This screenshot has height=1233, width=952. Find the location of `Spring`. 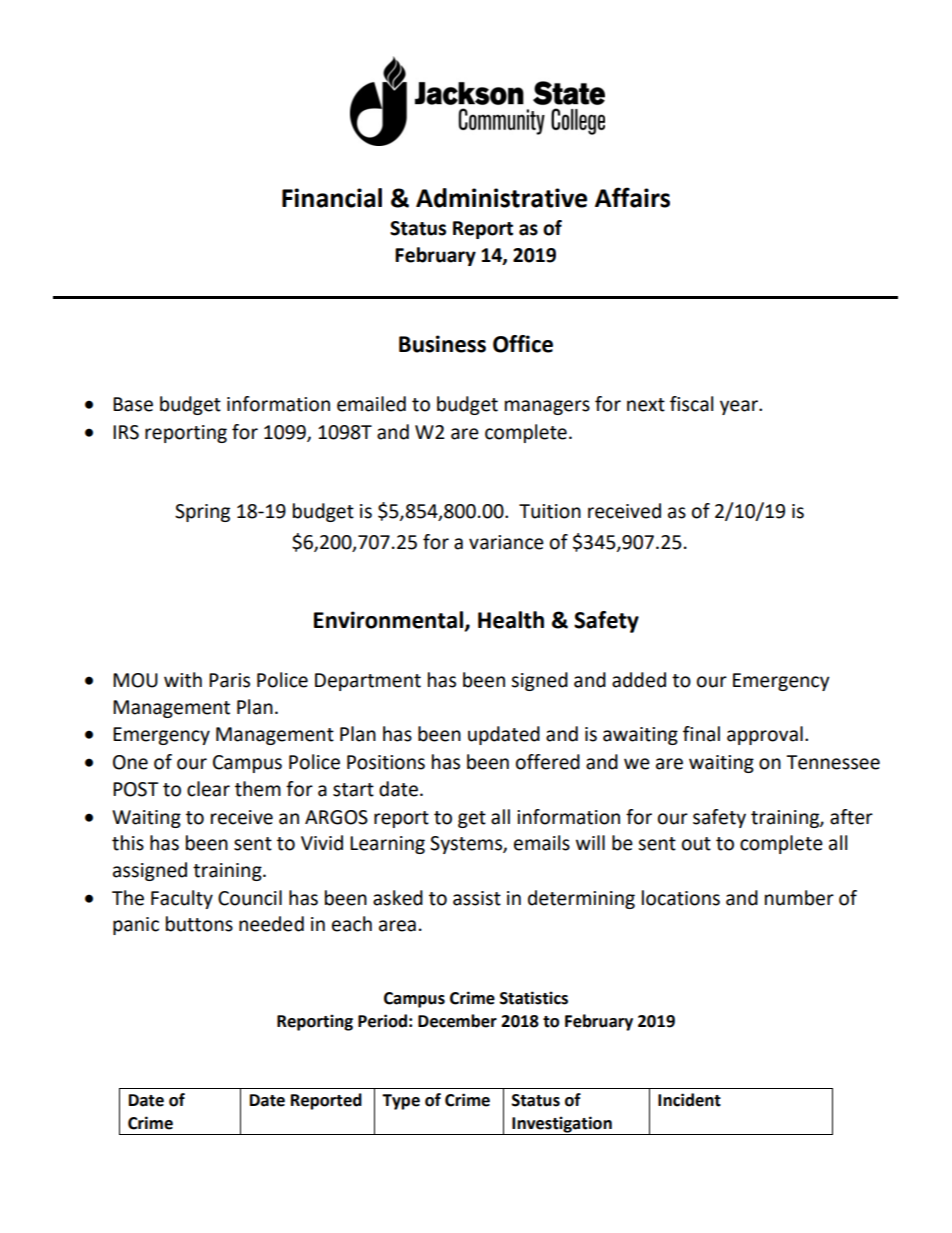

Spring is located at coordinates (202, 513).
